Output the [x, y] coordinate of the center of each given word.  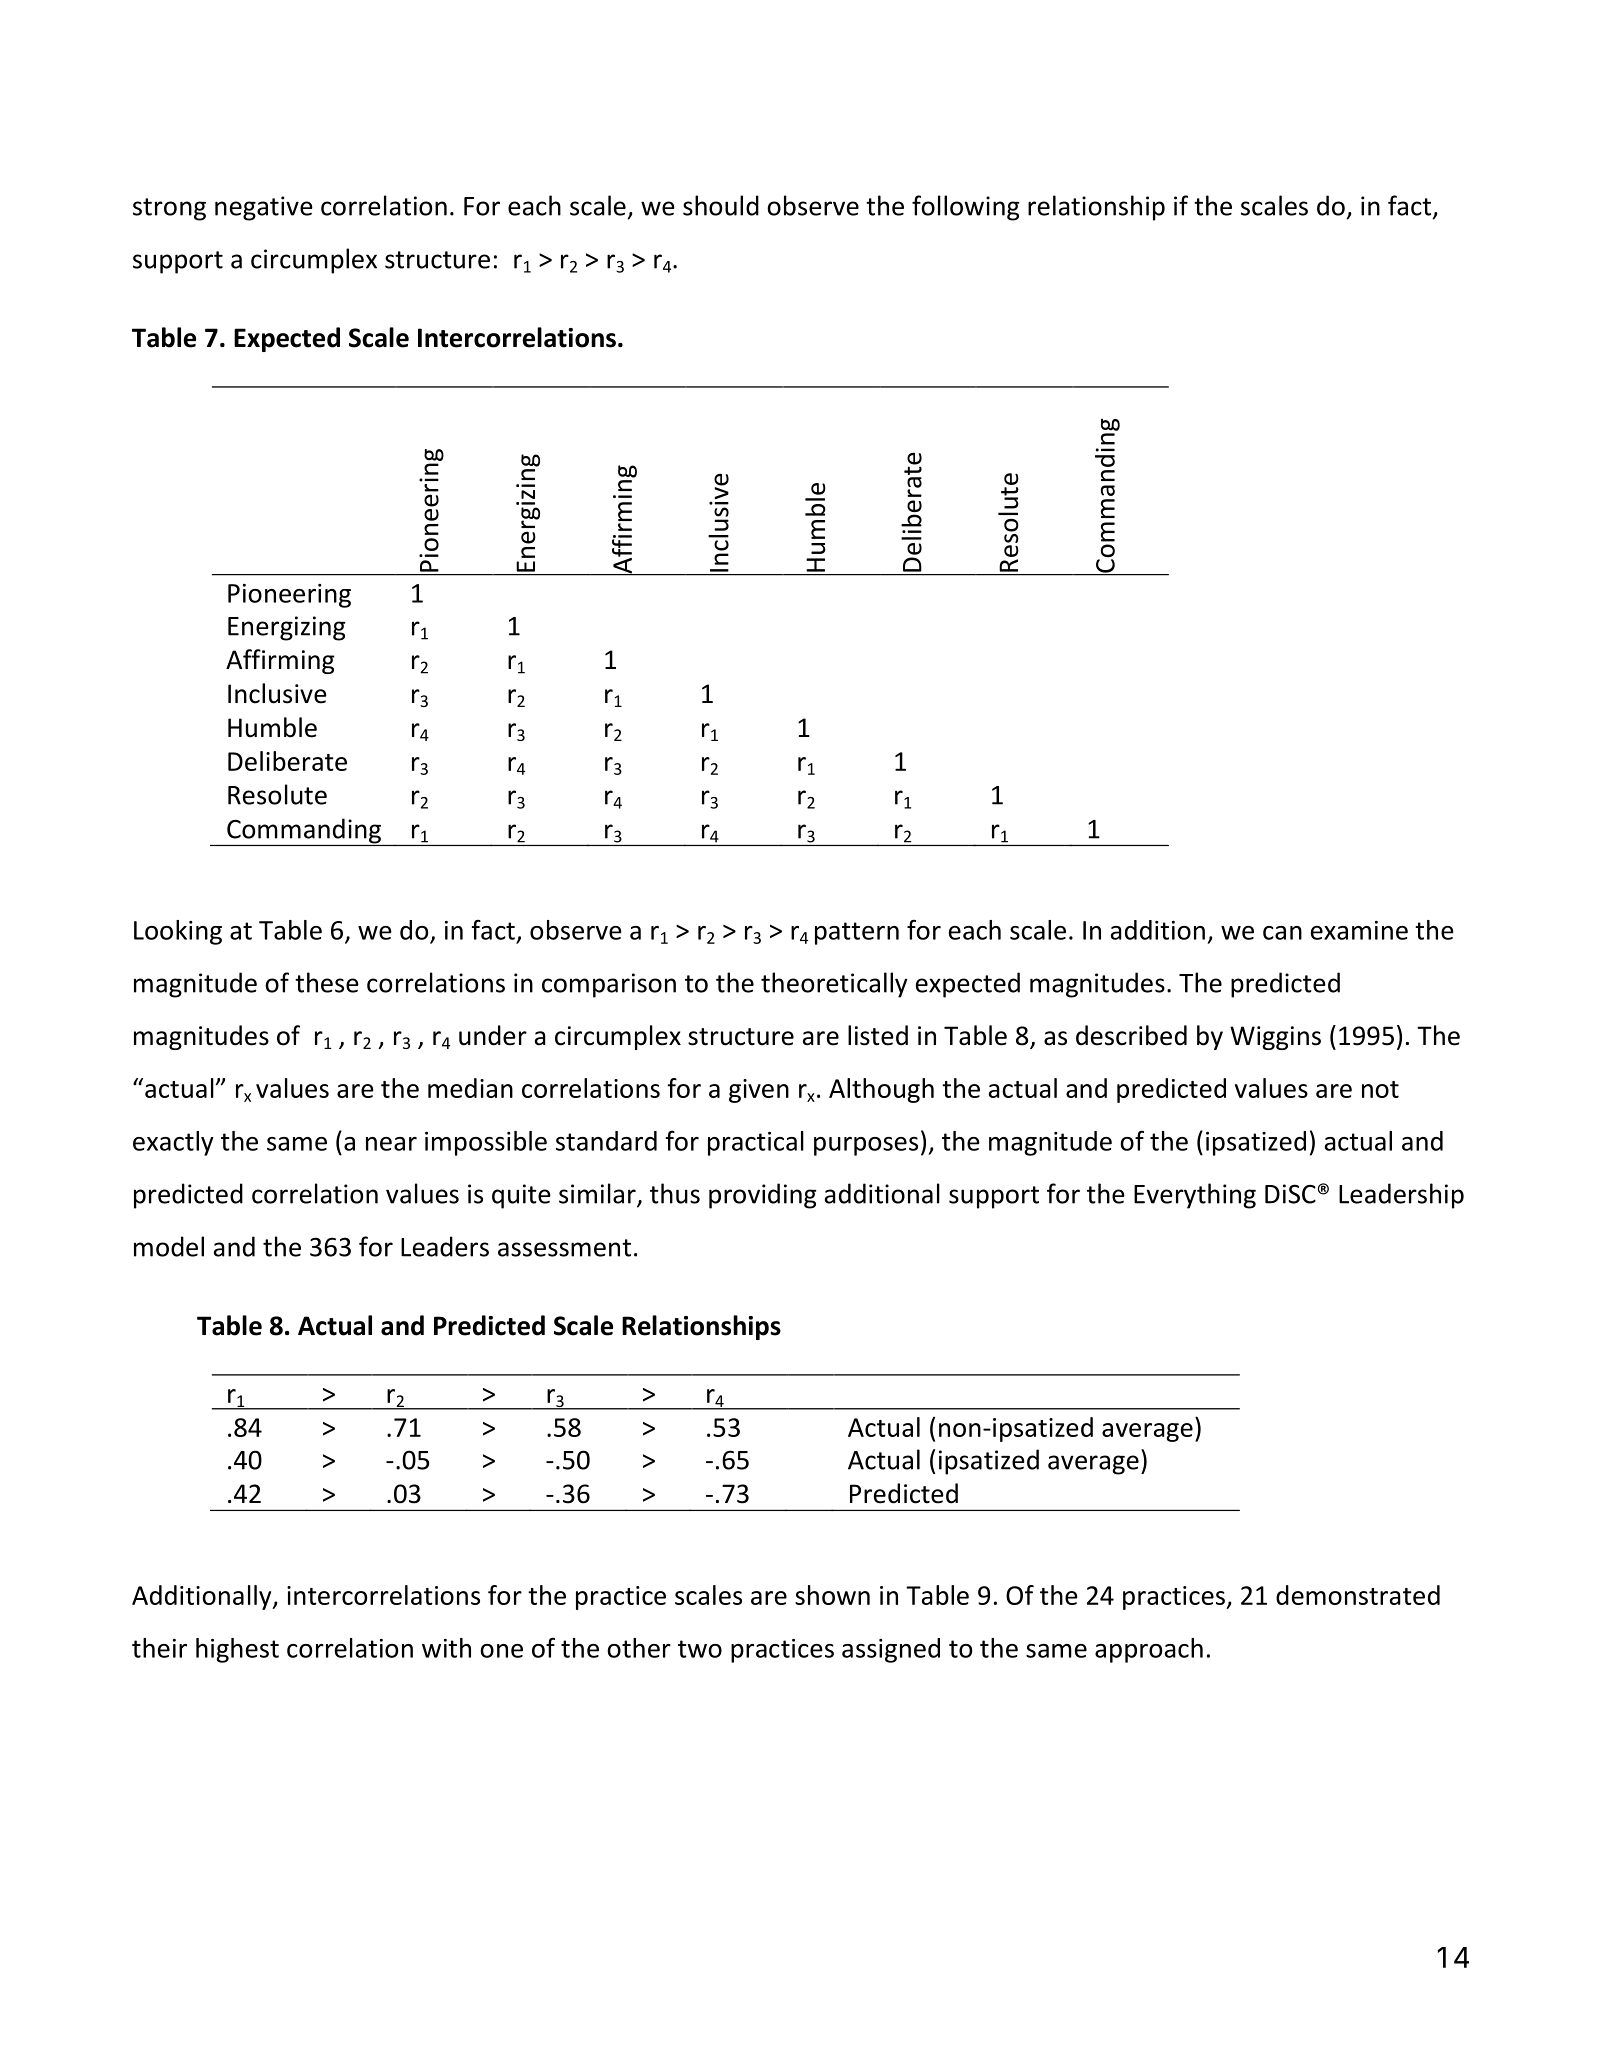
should [721, 205]
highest [237, 1650]
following [965, 208]
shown [832, 1595]
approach [1149, 1650]
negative [264, 208]
